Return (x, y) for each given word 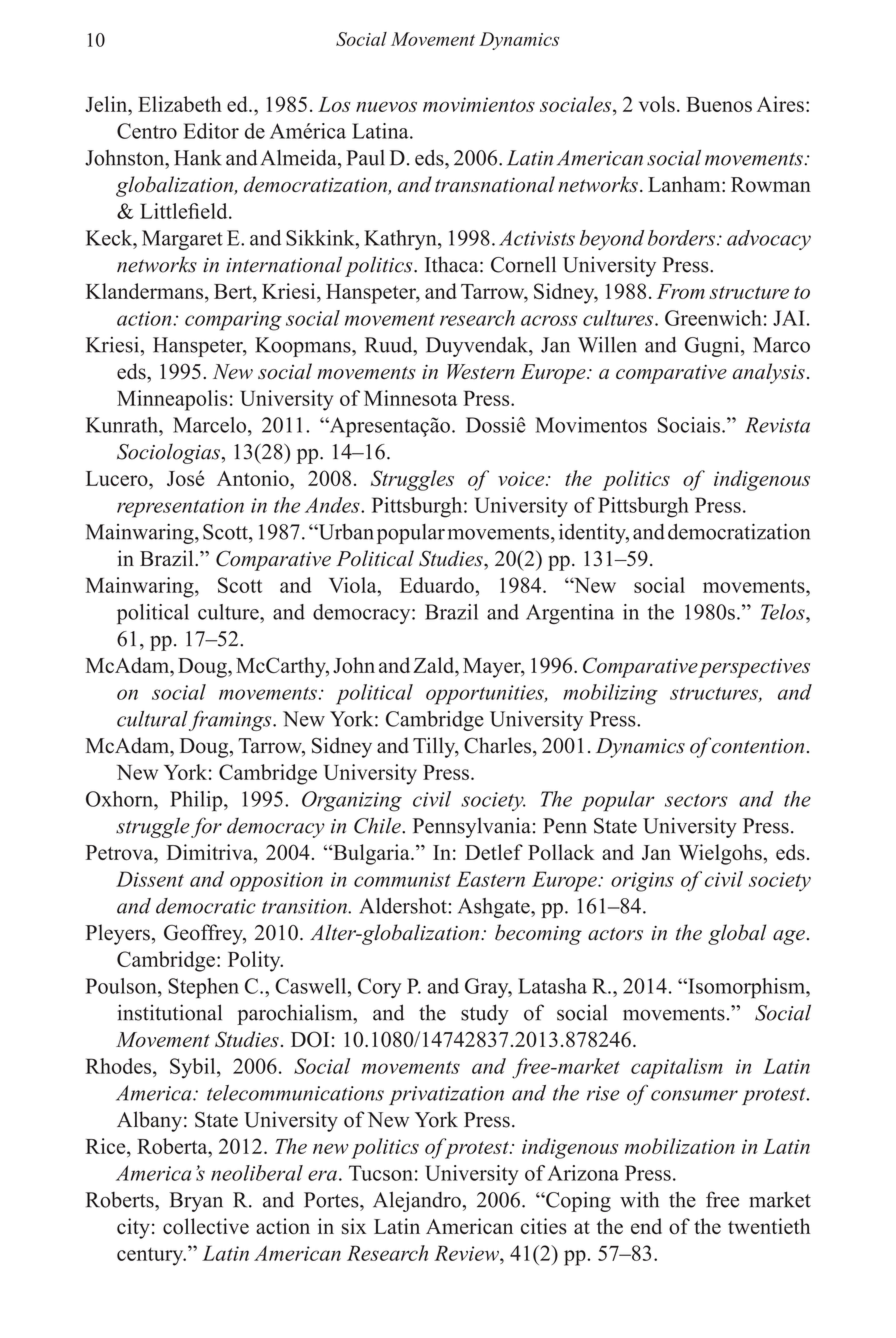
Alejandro (417, 1201)
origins (642, 882)
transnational (495, 184)
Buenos (719, 104)
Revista (777, 425)
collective (206, 1226)
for (206, 827)
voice (522, 478)
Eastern (490, 879)
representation (180, 508)
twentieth (769, 1226)
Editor (211, 131)
